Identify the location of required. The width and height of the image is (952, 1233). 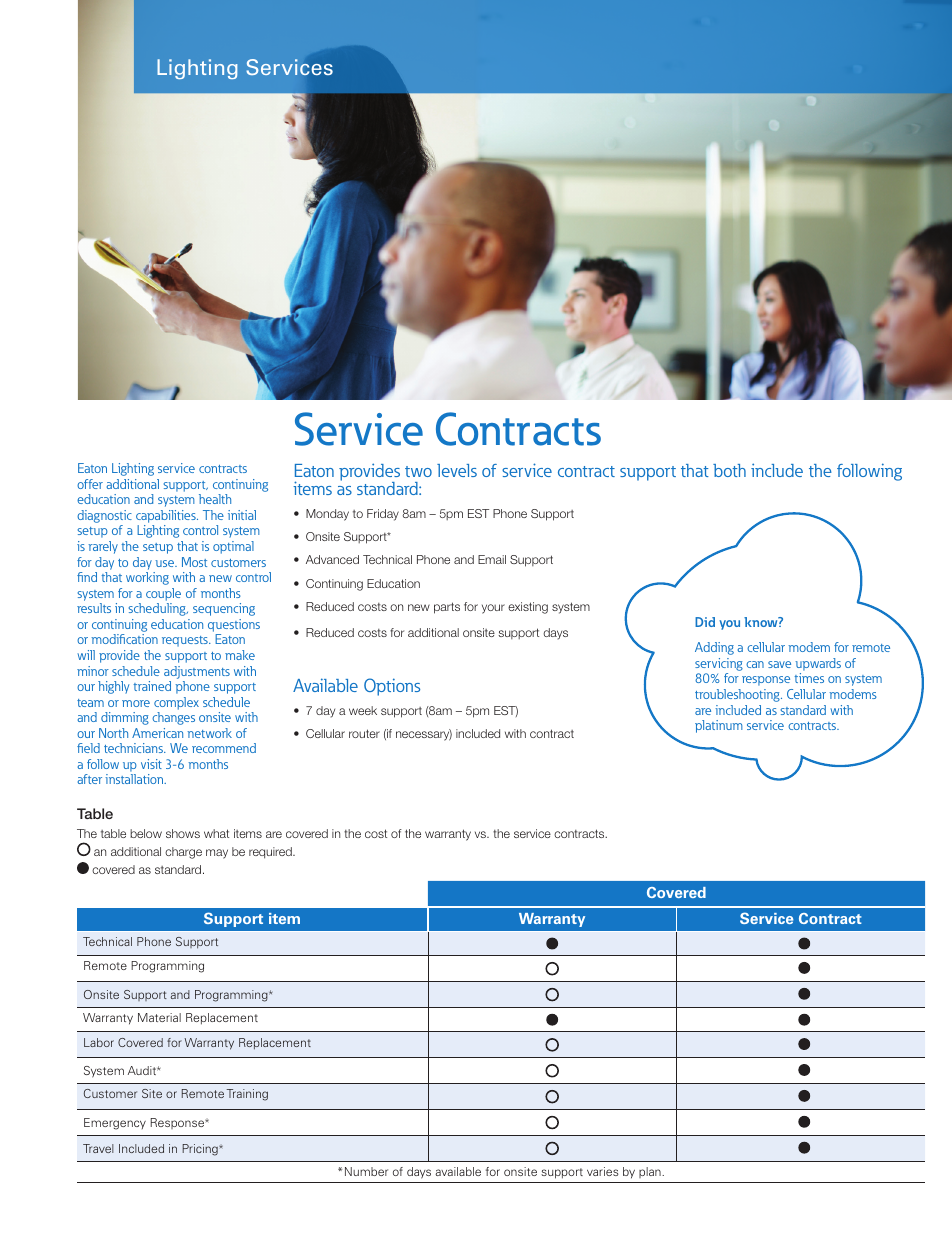
(271, 853).
